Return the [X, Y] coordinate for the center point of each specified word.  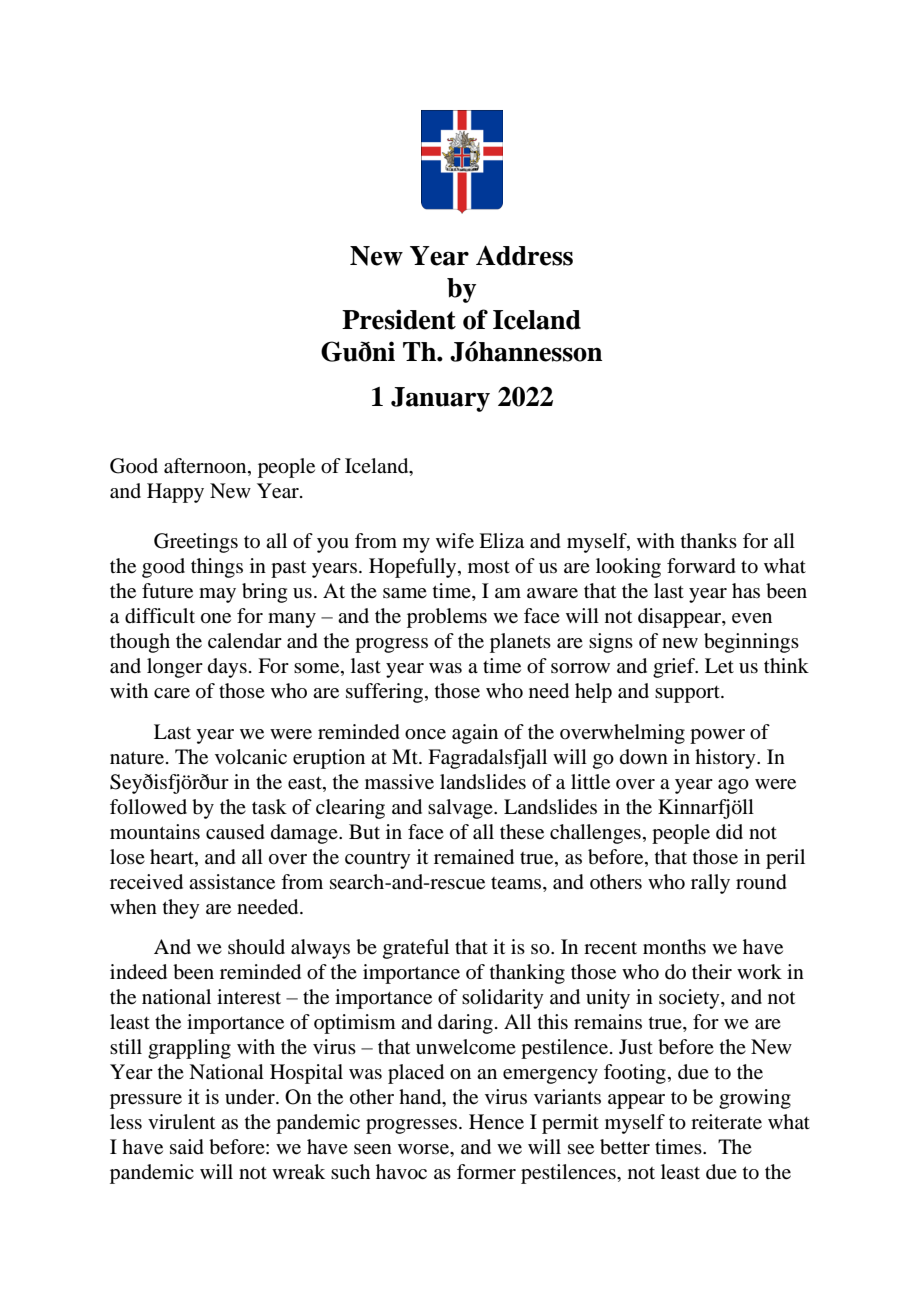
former [486, 1172]
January [440, 399]
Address [524, 255]
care [172, 693]
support [688, 694]
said [187, 1147]
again [475, 734]
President [399, 319]
